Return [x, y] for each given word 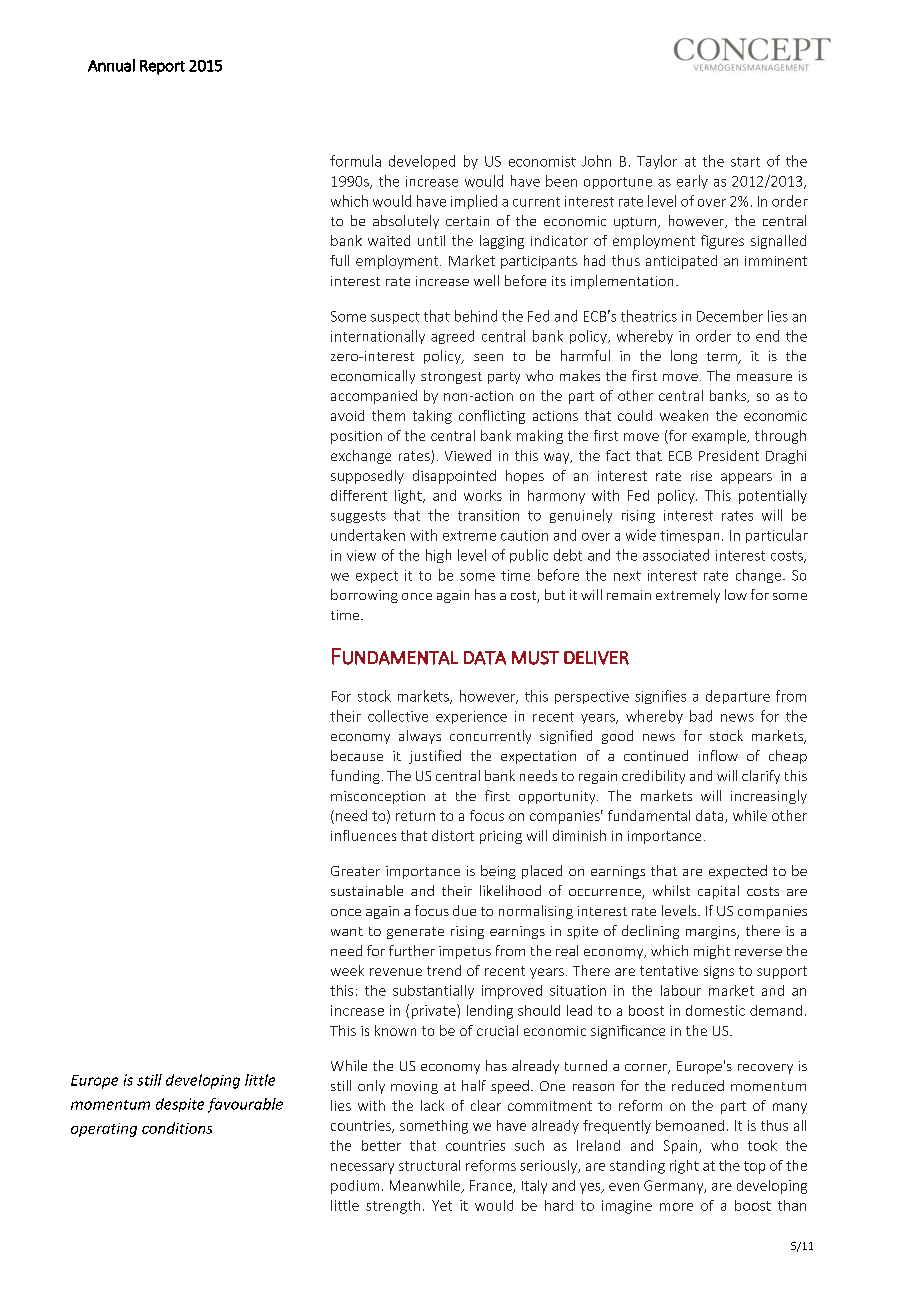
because [357, 755]
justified [435, 757]
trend [444, 970]
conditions [177, 1128]
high [438, 556]
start [745, 162]
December [730, 316]
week [347, 970]
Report [162, 67]
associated [676, 555]
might [712, 952]
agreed [452, 337]
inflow [718, 755]
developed [422, 162]
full [339, 260]
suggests [358, 517]
